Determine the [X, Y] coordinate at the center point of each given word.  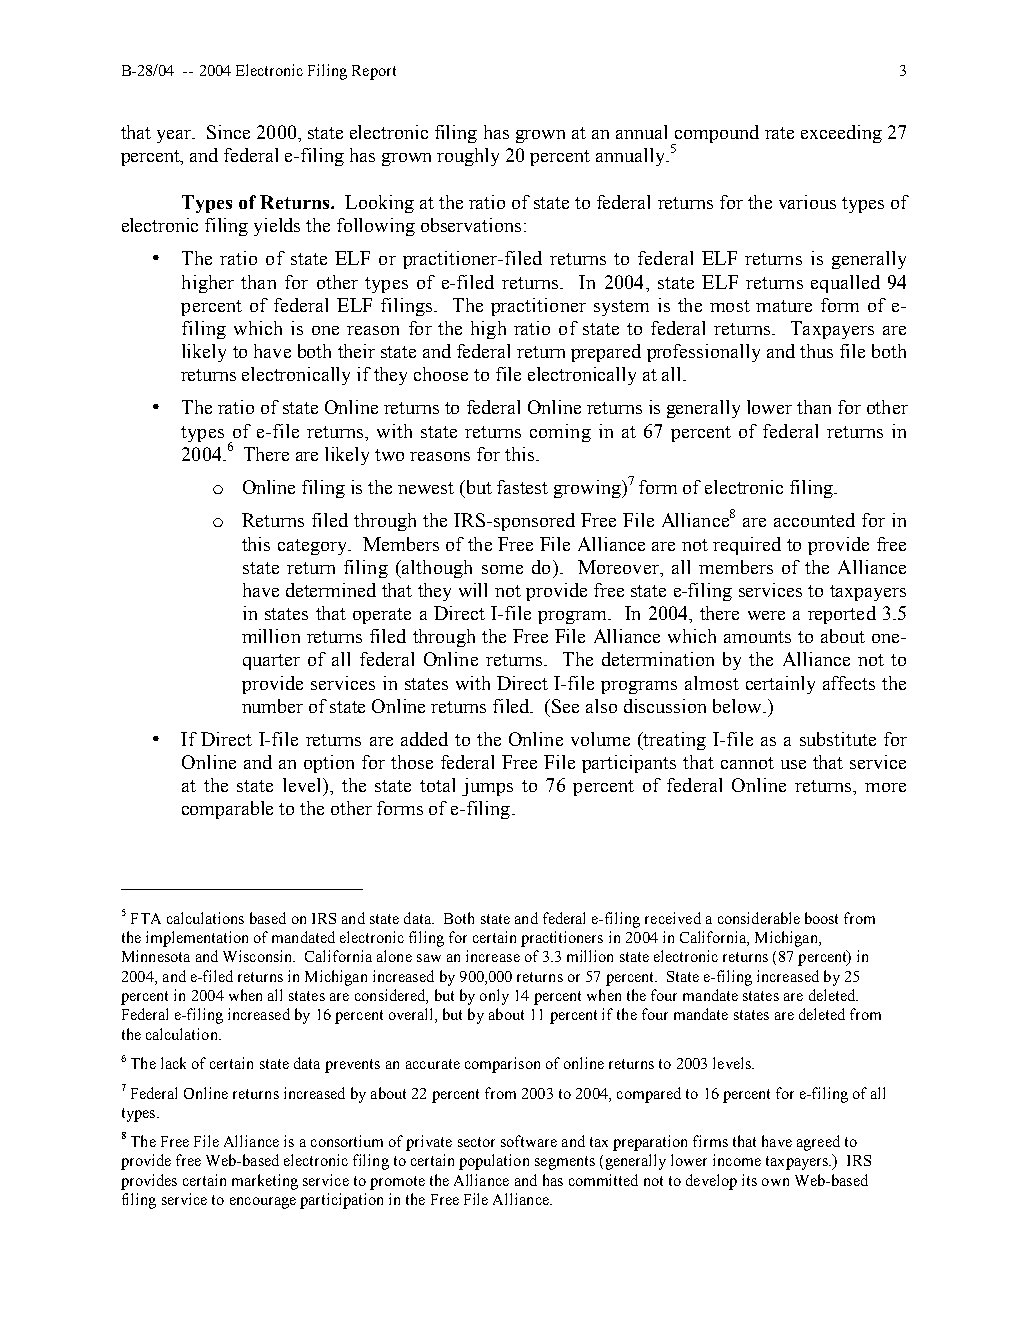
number [272, 706]
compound [715, 135]
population [494, 1162]
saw [429, 958]
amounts [757, 637]
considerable [759, 918]
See [565, 706]
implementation [197, 939]
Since [228, 132]
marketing [265, 1182]
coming [560, 433]
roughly [468, 157]
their [356, 351]
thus [816, 351]
